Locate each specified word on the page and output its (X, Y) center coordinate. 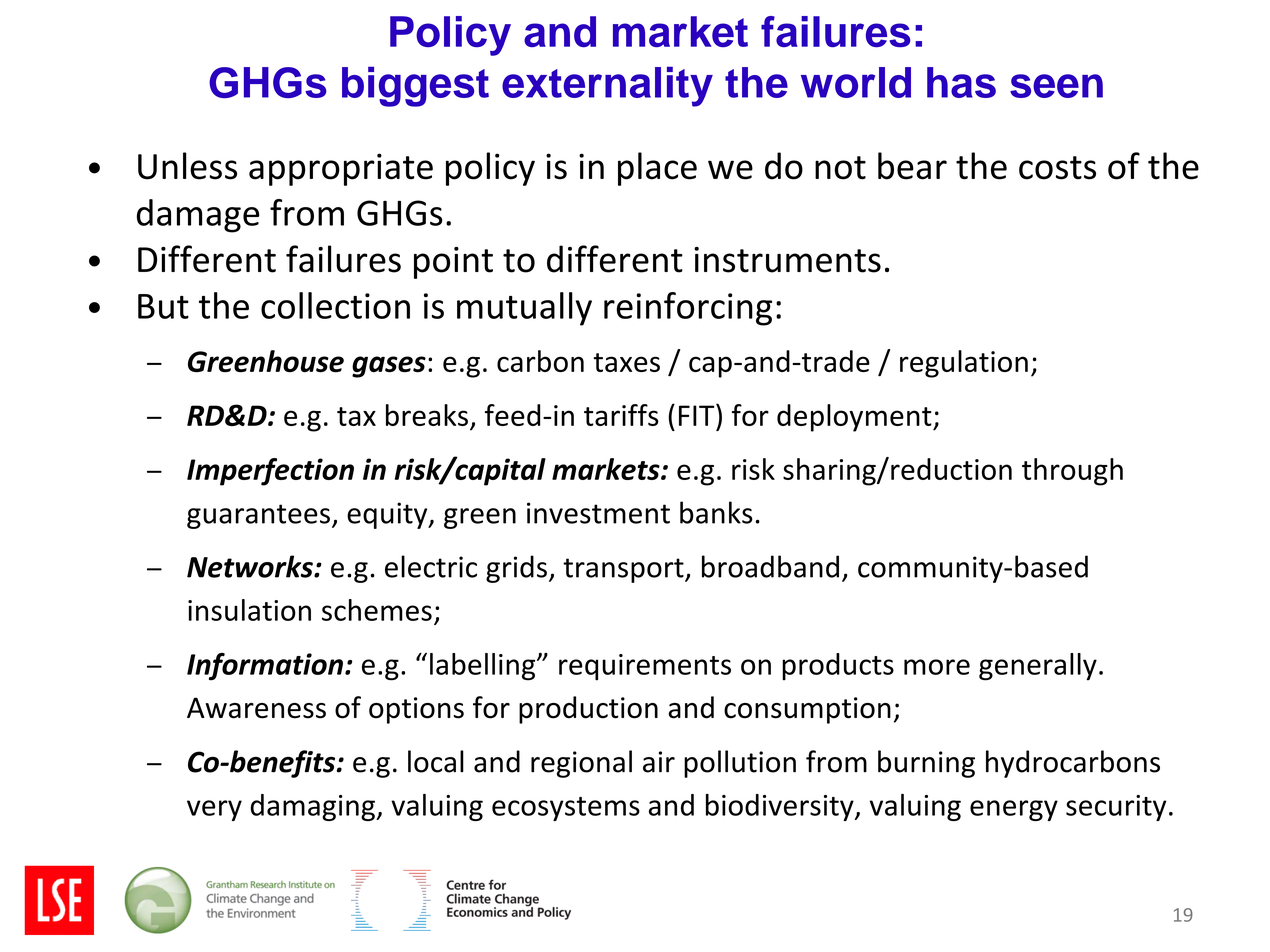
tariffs (621, 415)
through (1072, 472)
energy (1014, 810)
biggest (415, 87)
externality (607, 87)
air (659, 762)
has (961, 82)
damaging (313, 807)
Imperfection (270, 472)
